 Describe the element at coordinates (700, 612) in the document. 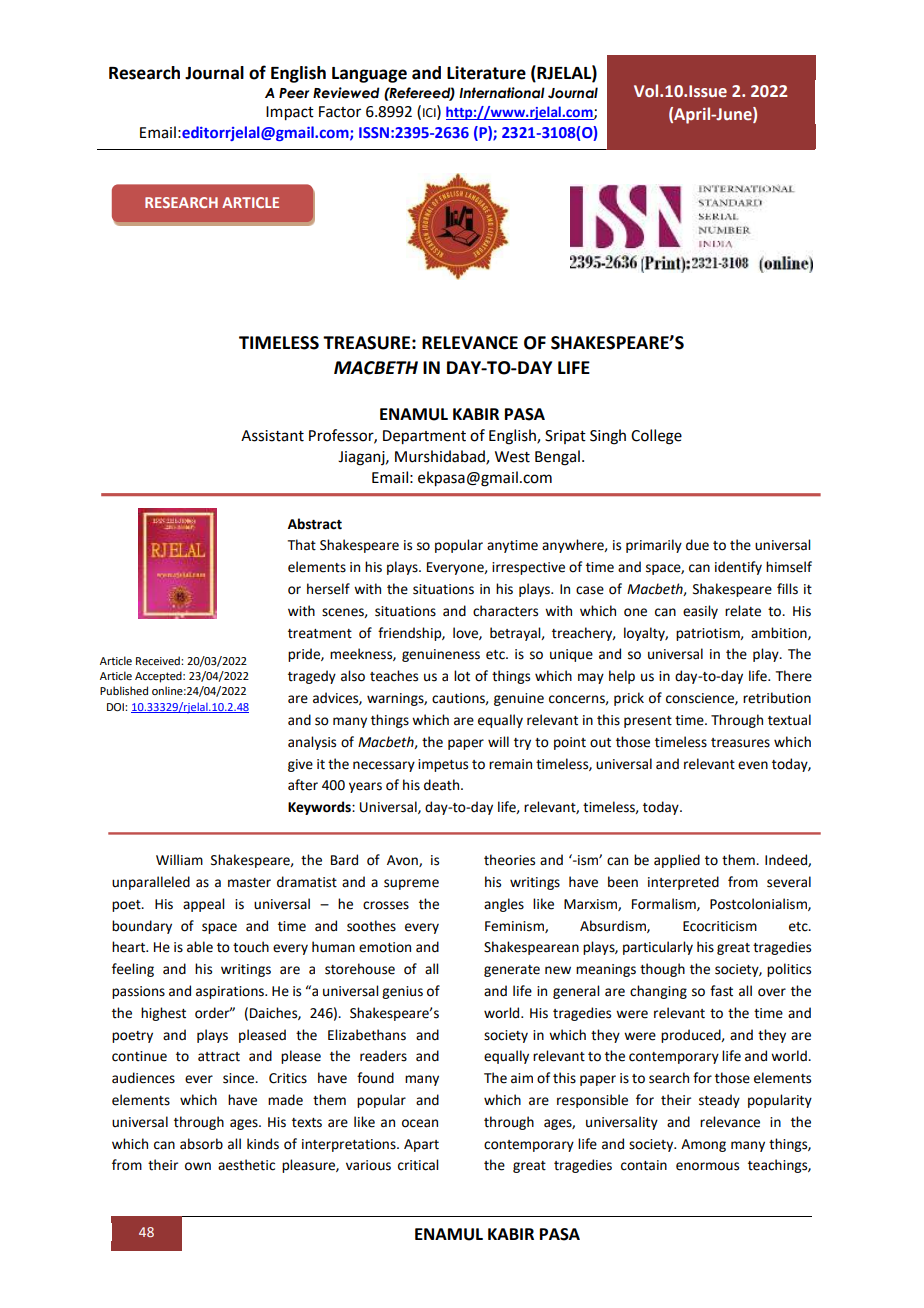

I see `easily` at that location.
